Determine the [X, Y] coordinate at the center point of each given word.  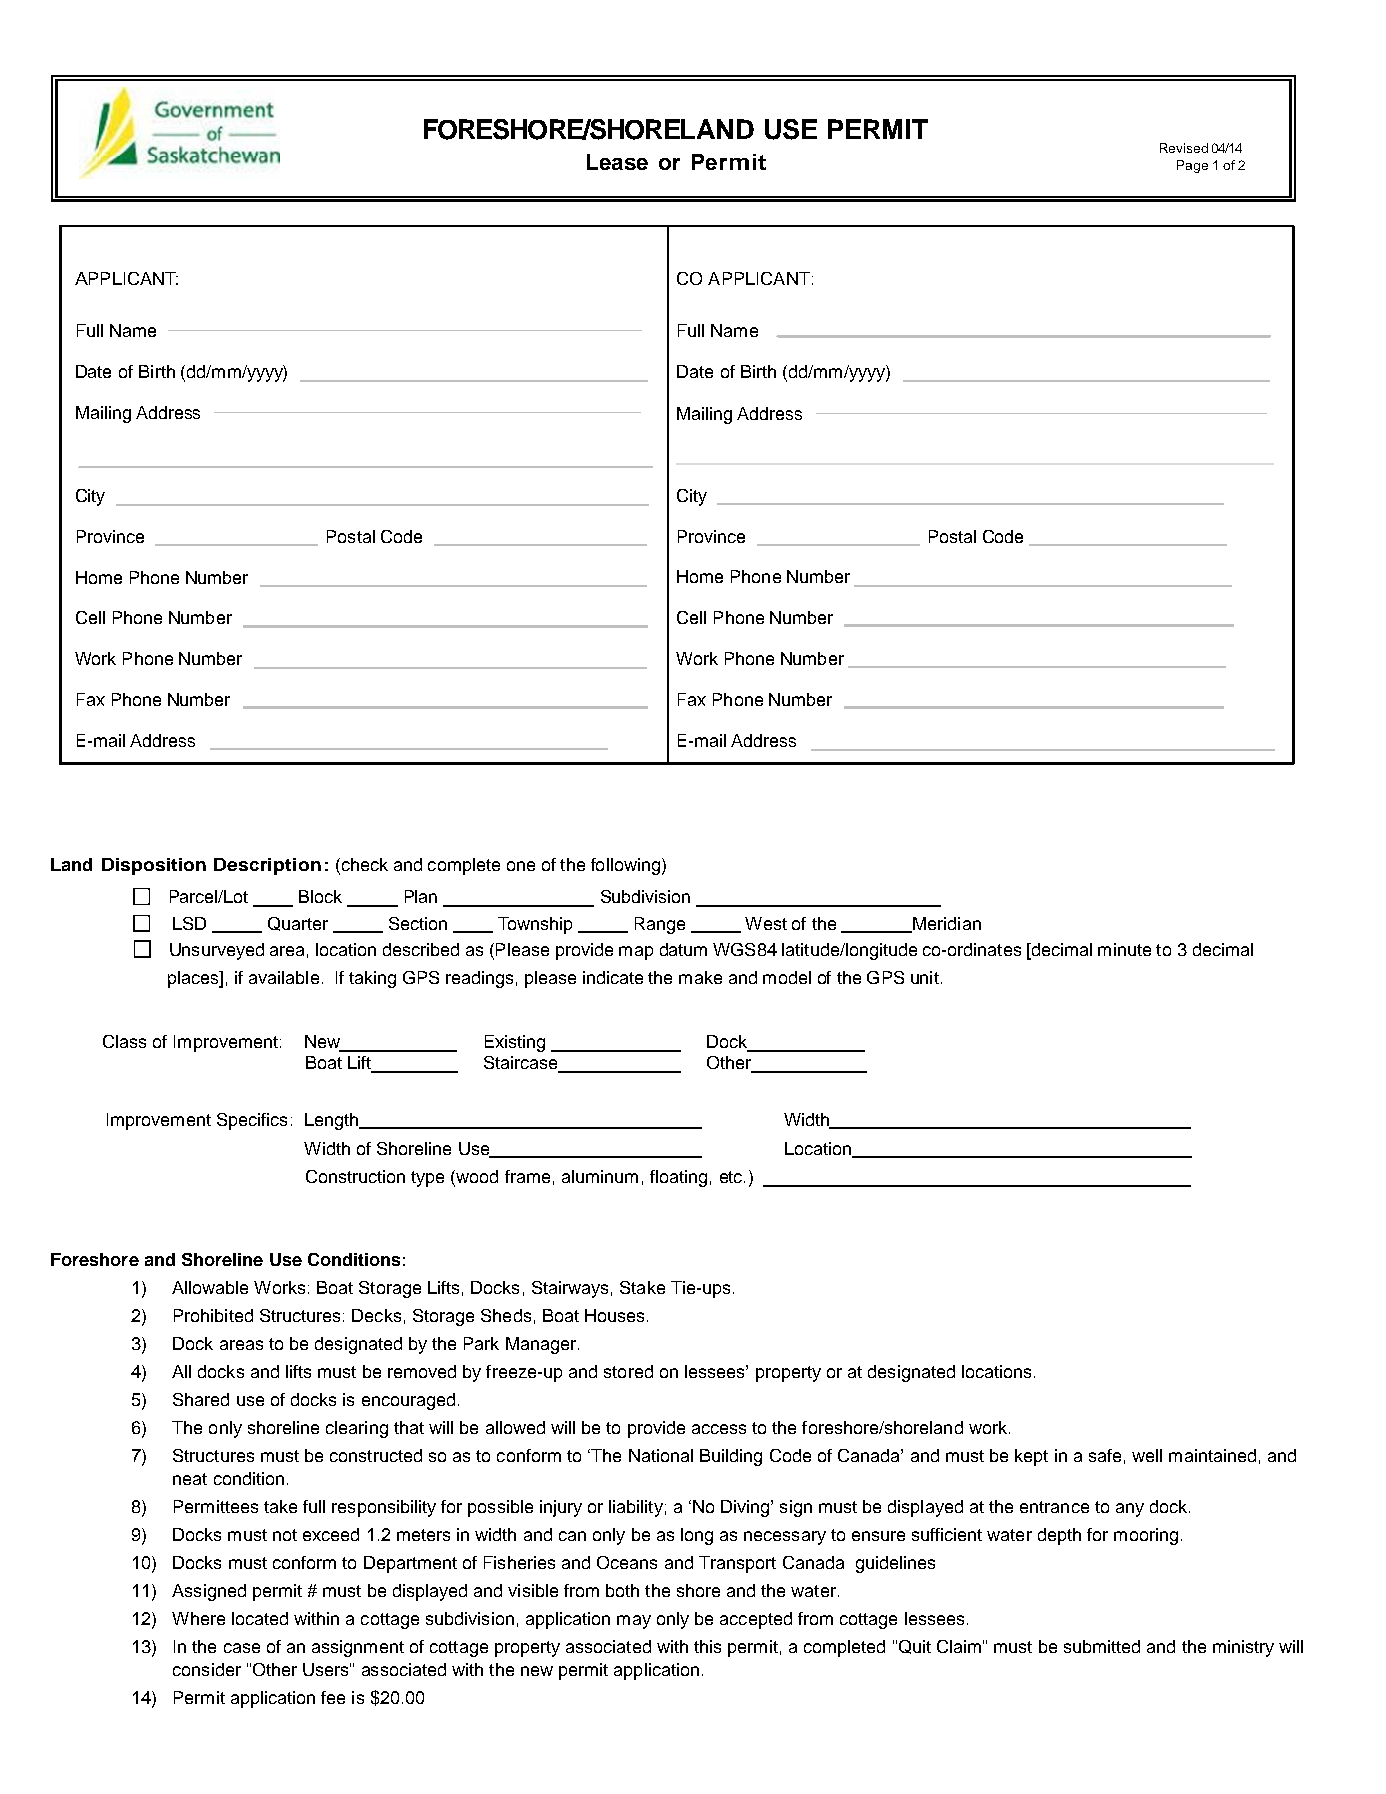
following [625, 866]
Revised [1184, 148]
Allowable [210, 1287]
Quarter [298, 924]
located [260, 1618]
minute [1124, 949]
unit [925, 977]
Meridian [946, 925]
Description [267, 866]
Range [660, 925]
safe [1105, 1455]
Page [1192, 166]
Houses [614, 1315]
